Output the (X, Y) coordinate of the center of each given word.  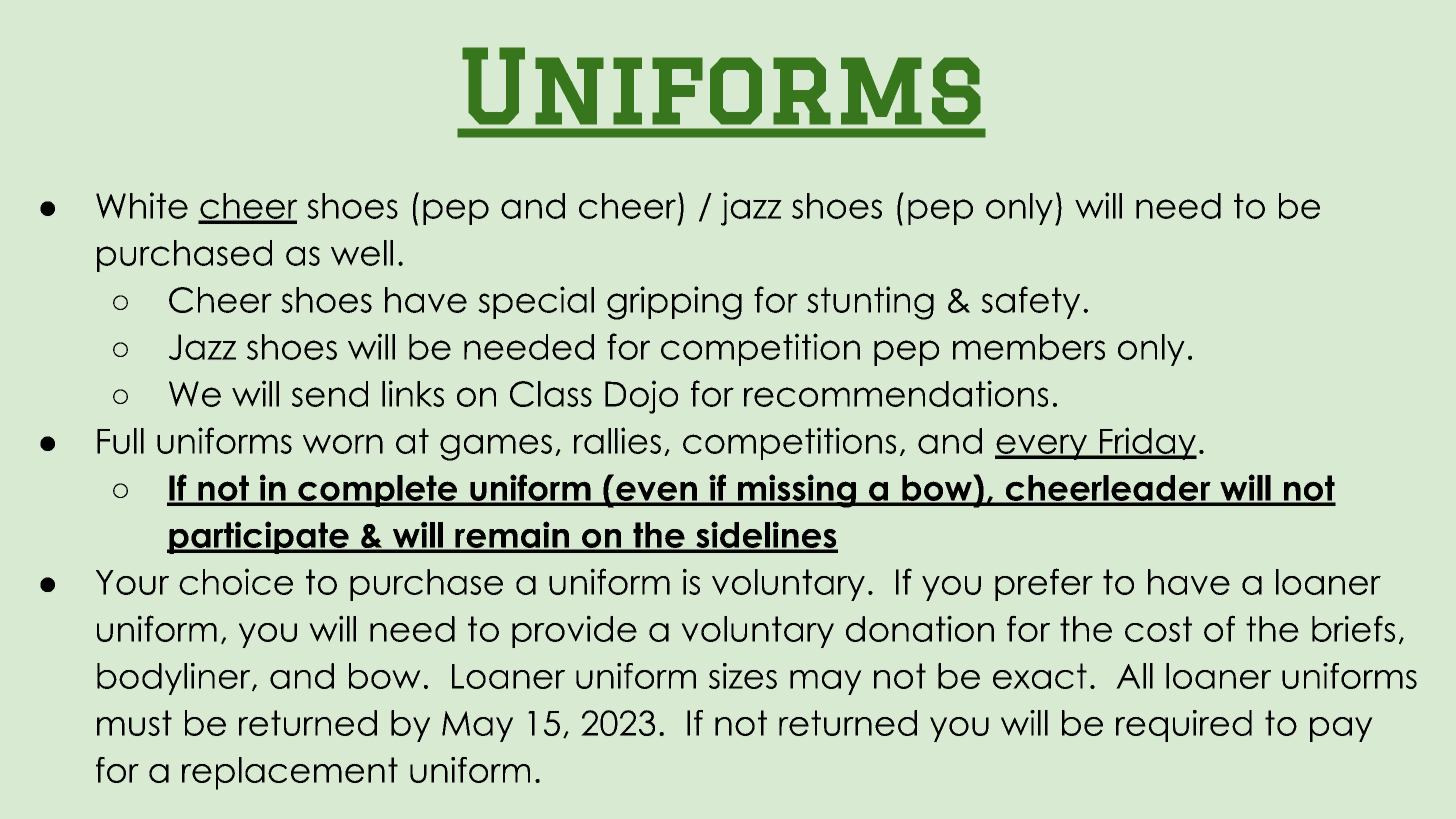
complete (378, 491)
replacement (290, 773)
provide (574, 631)
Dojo (641, 397)
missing (797, 491)
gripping (674, 303)
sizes (743, 676)
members (1029, 347)
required (1184, 726)
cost (1158, 629)
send (330, 394)
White (142, 205)
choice (236, 581)
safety (1030, 302)
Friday (1147, 443)
